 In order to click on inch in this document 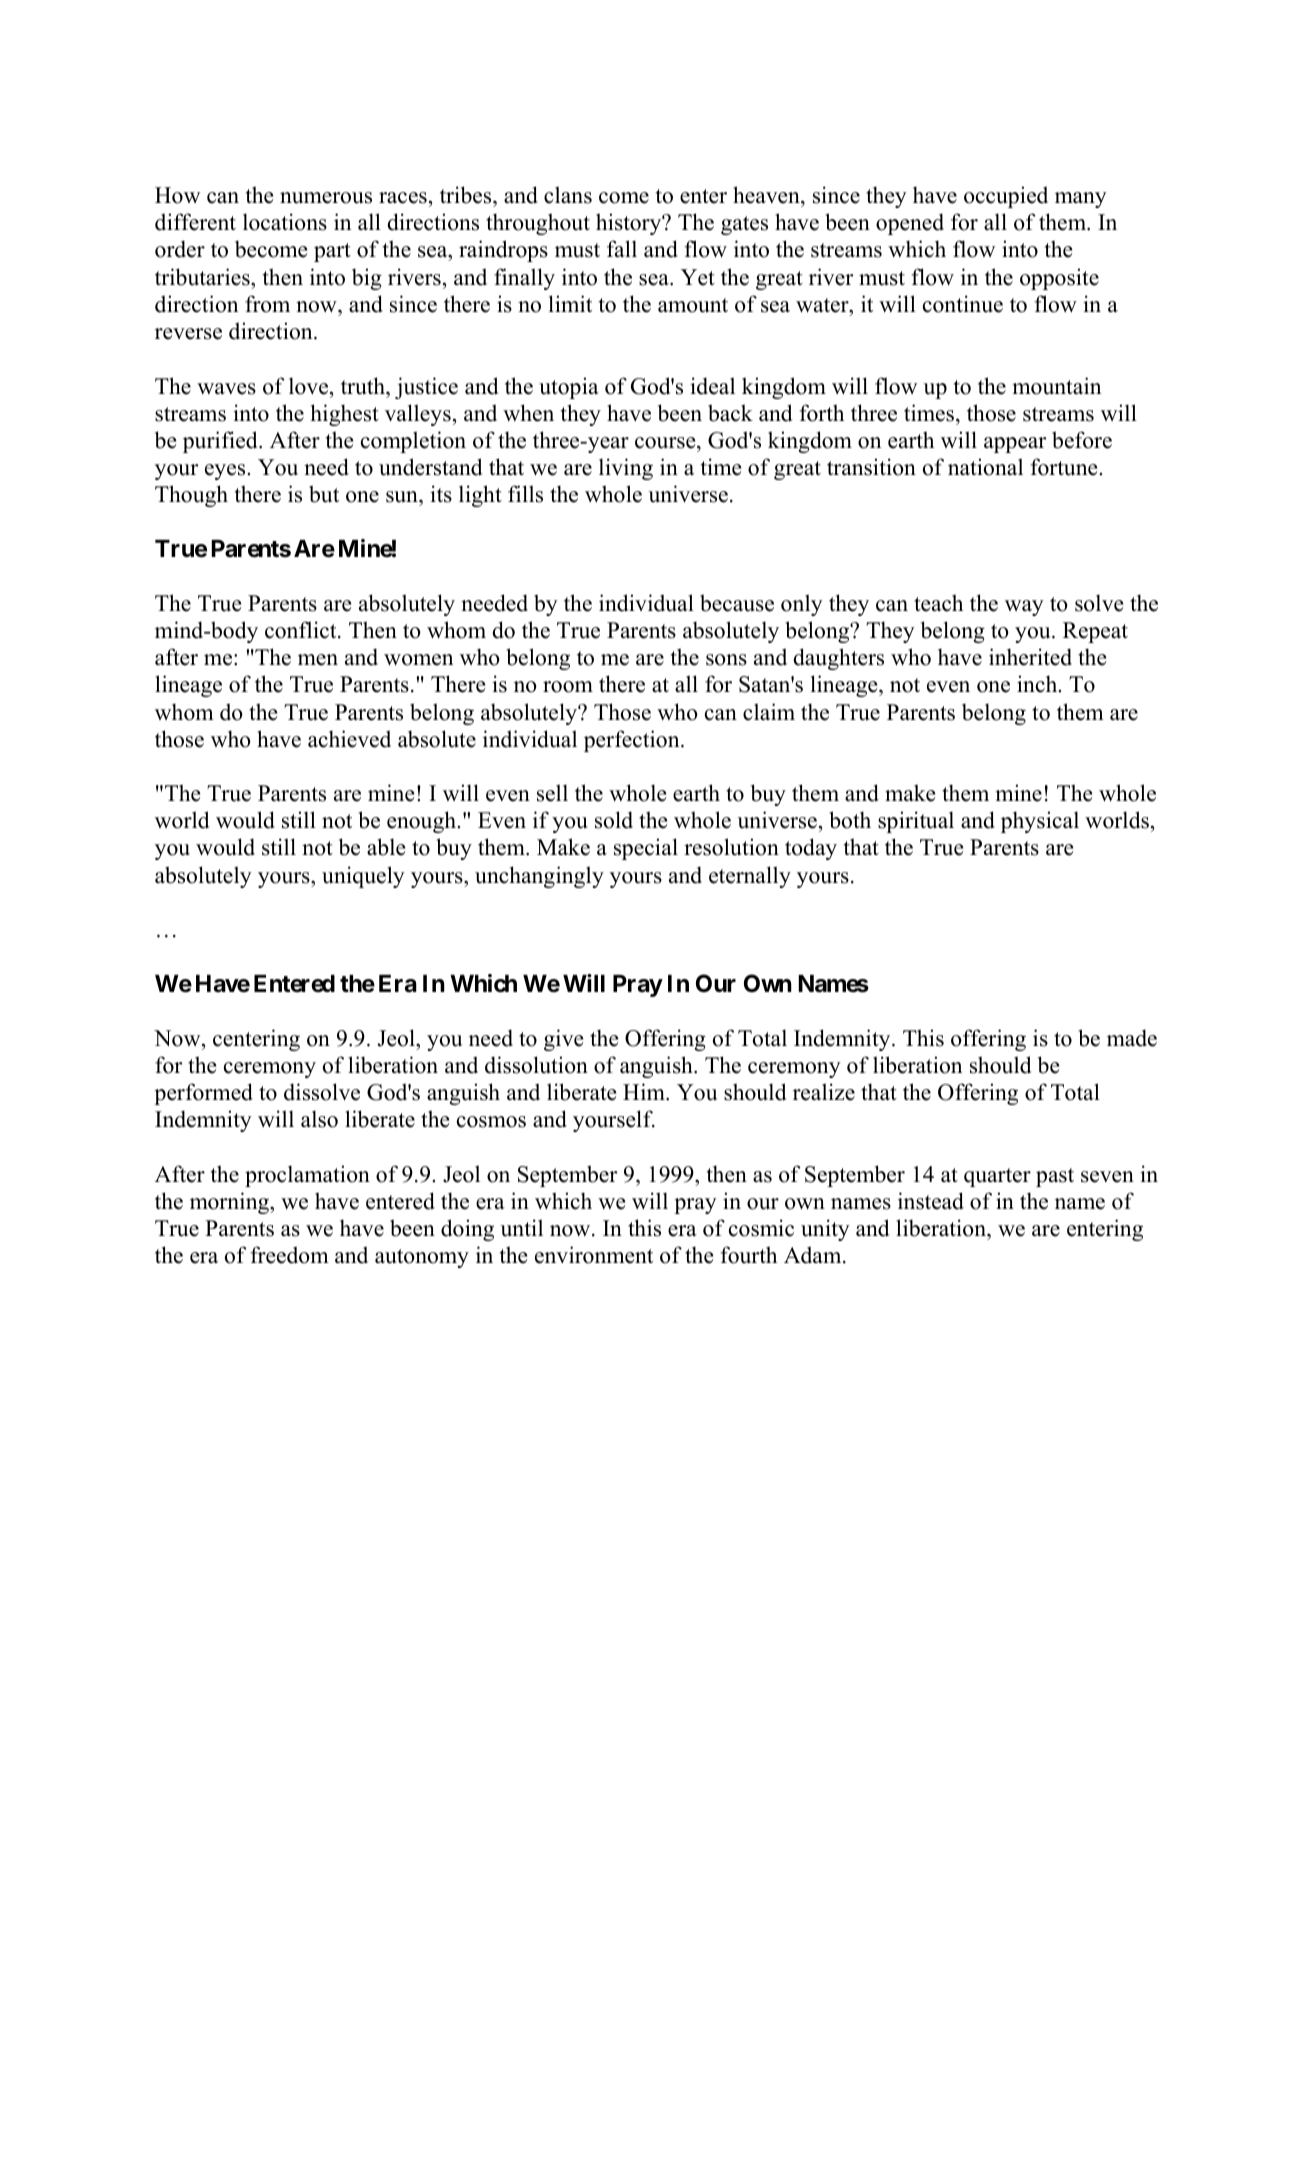, I will do `click(1038, 684)`.
